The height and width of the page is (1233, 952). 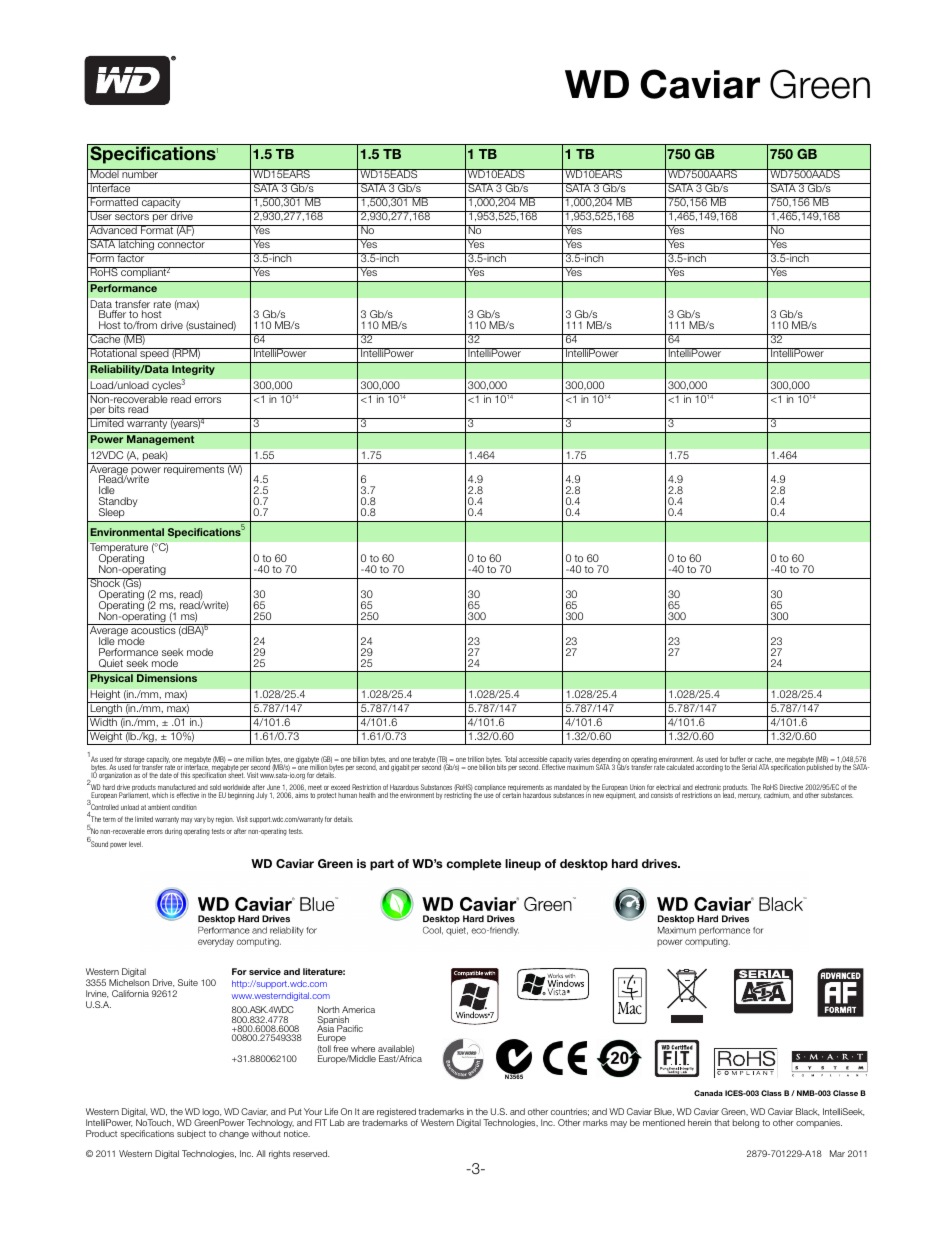 What do you see at coordinates (191, 1134) in the page?
I see `subject` at bounding box center [191, 1134].
